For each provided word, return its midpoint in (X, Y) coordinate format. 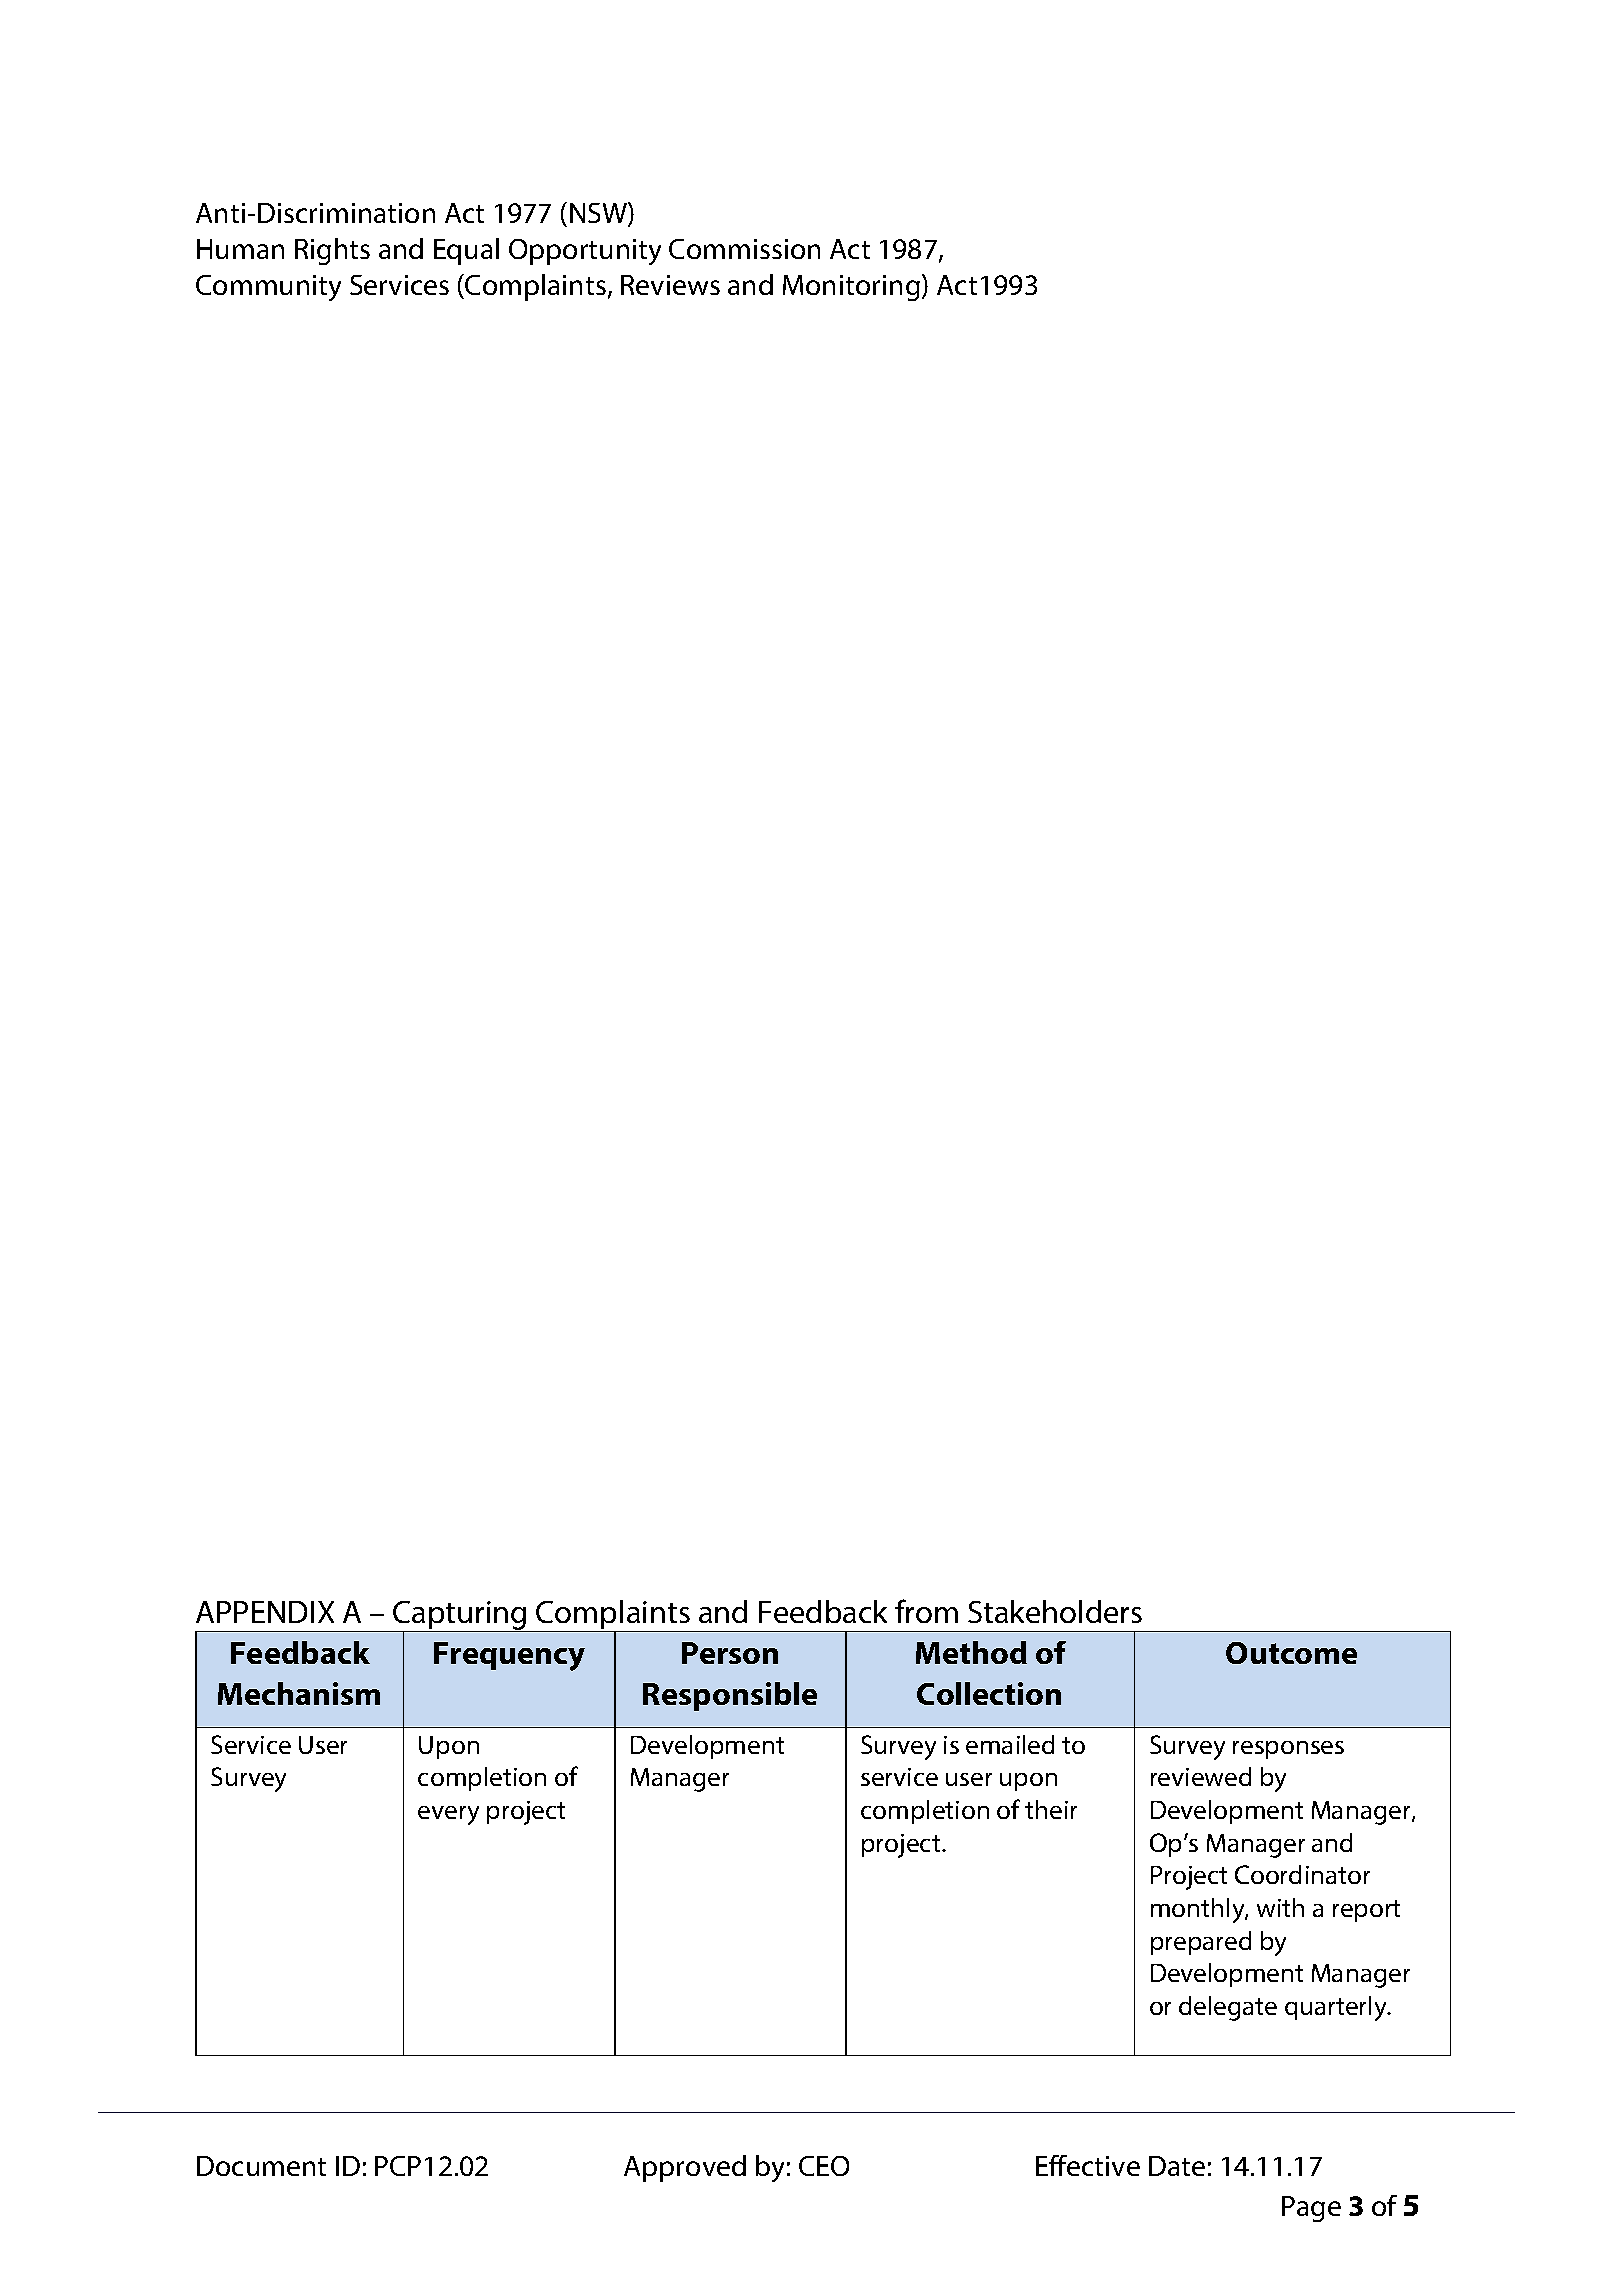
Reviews (670, 285)
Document (261, 2166)
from (926, 1611)
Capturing (460, 1616)
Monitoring (851, 288)
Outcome (1291, 1653)
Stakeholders (1055, 1611)
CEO (824, 2166)
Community (268, 288)
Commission (744, 249)
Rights (332, 251)
